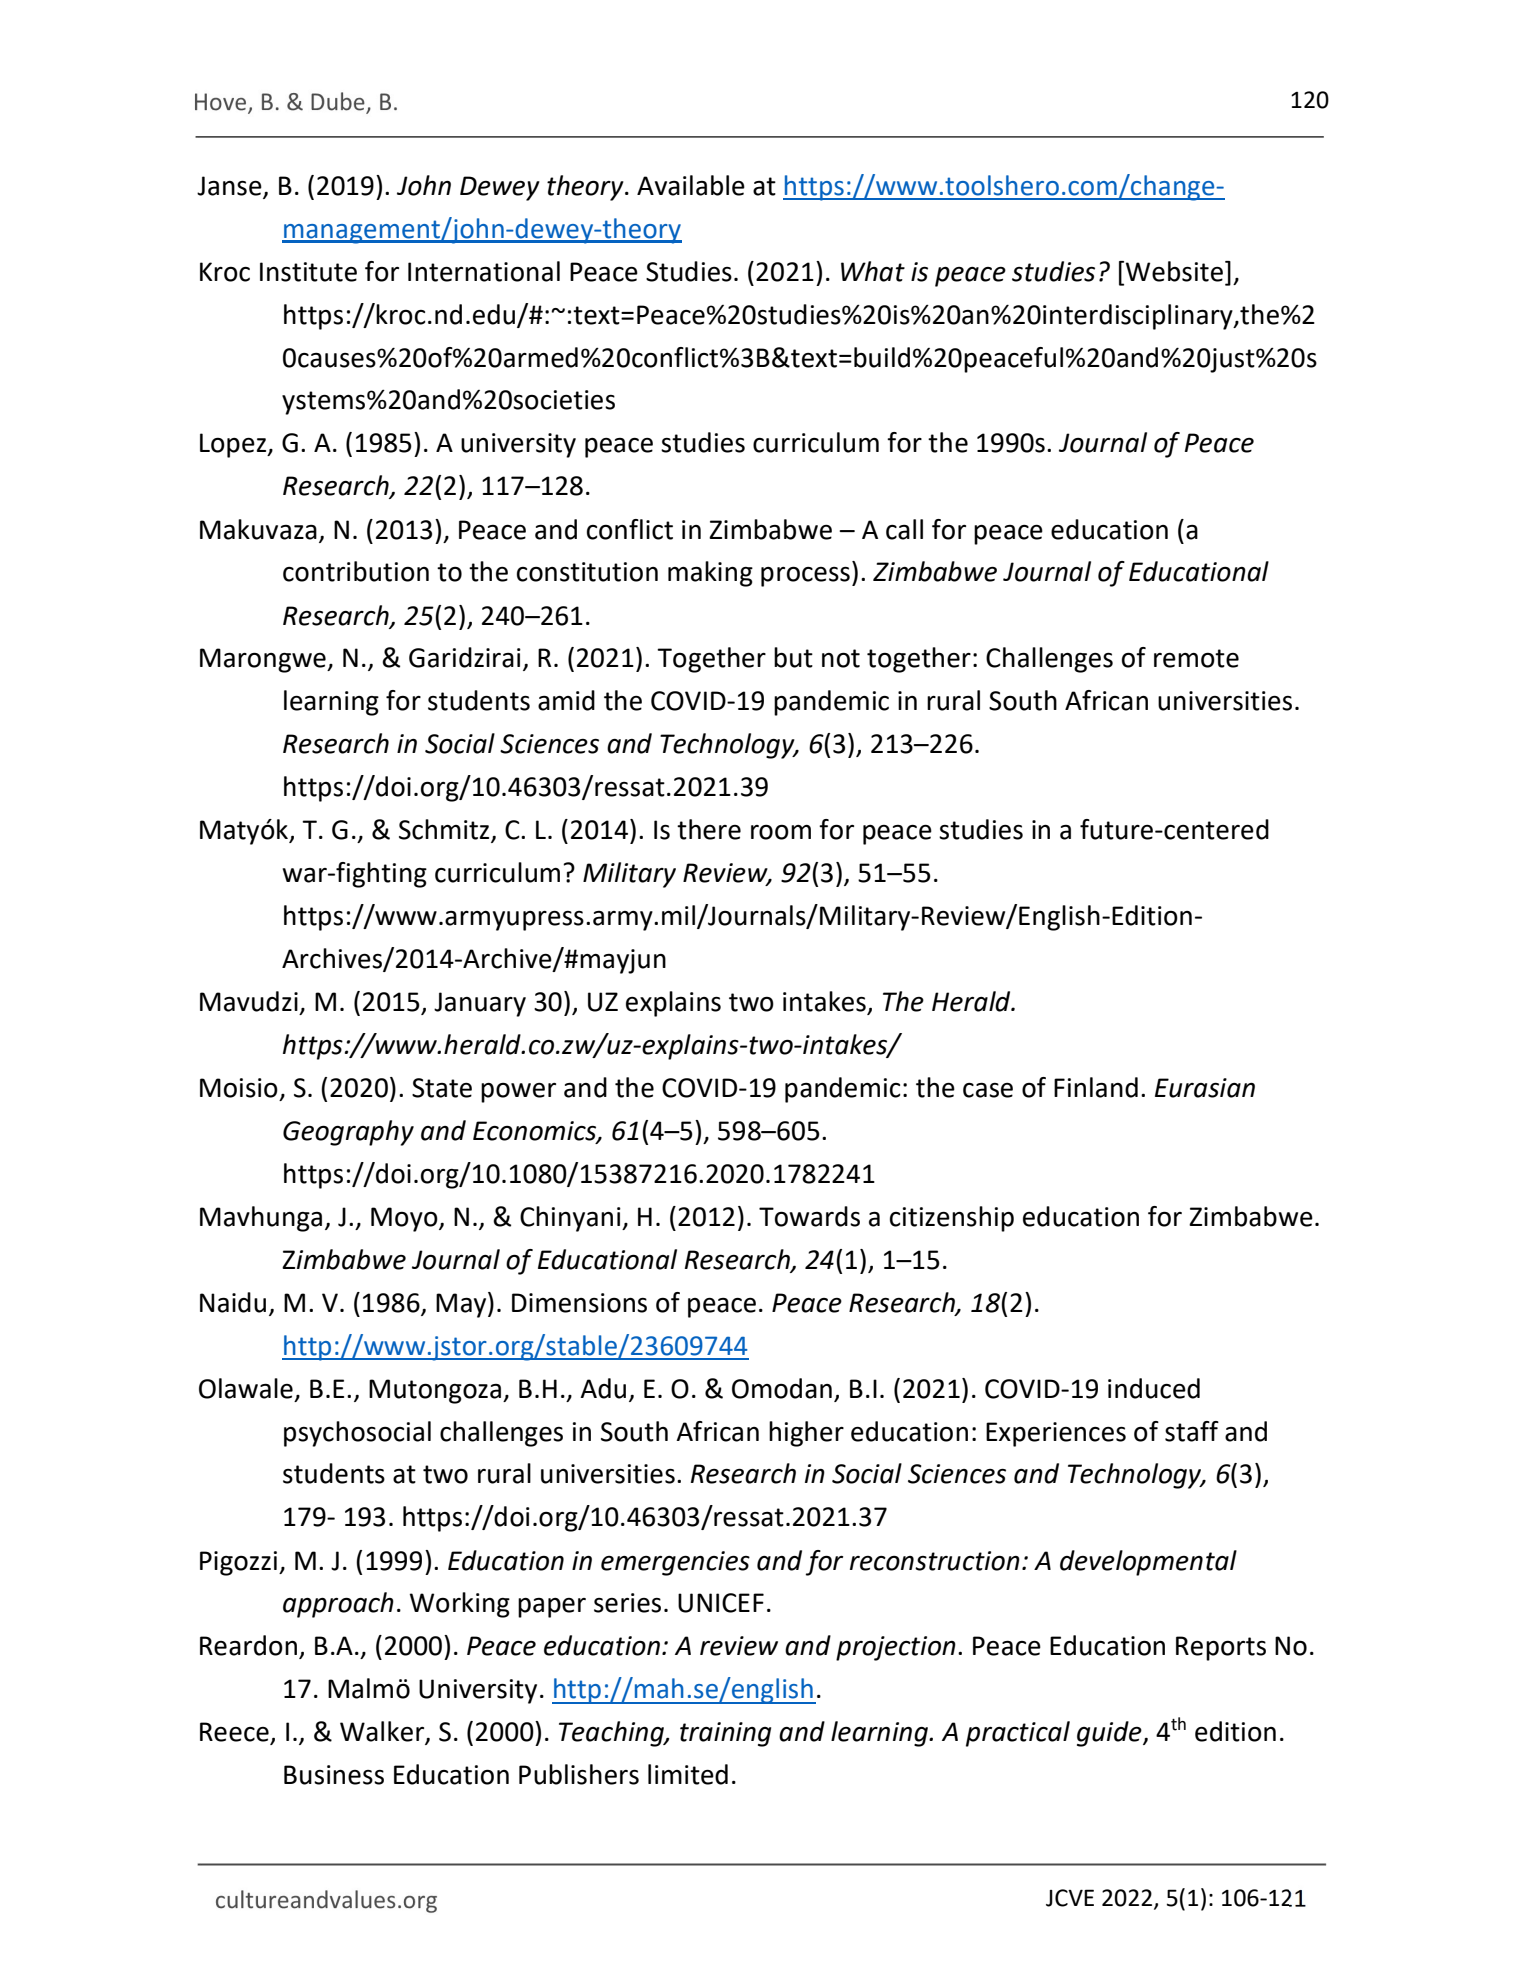 The height and width of the screenshot is (1977, 1528). What do you see at coordinates (480, 1004) in the screenshot?
I see `January` at bounding box center [480, 1004].
